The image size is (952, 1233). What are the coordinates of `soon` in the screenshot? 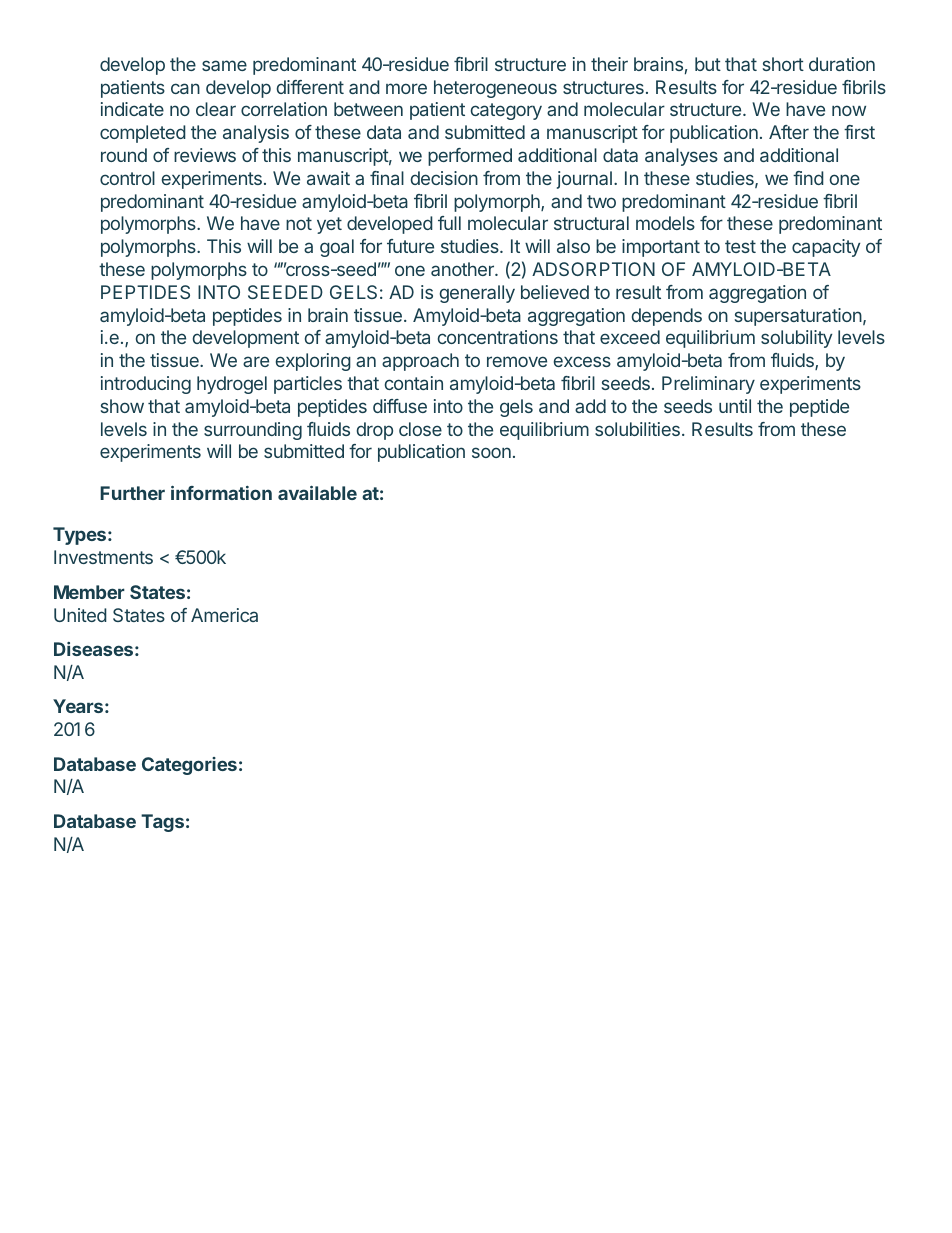 It's located at (491, 452).
